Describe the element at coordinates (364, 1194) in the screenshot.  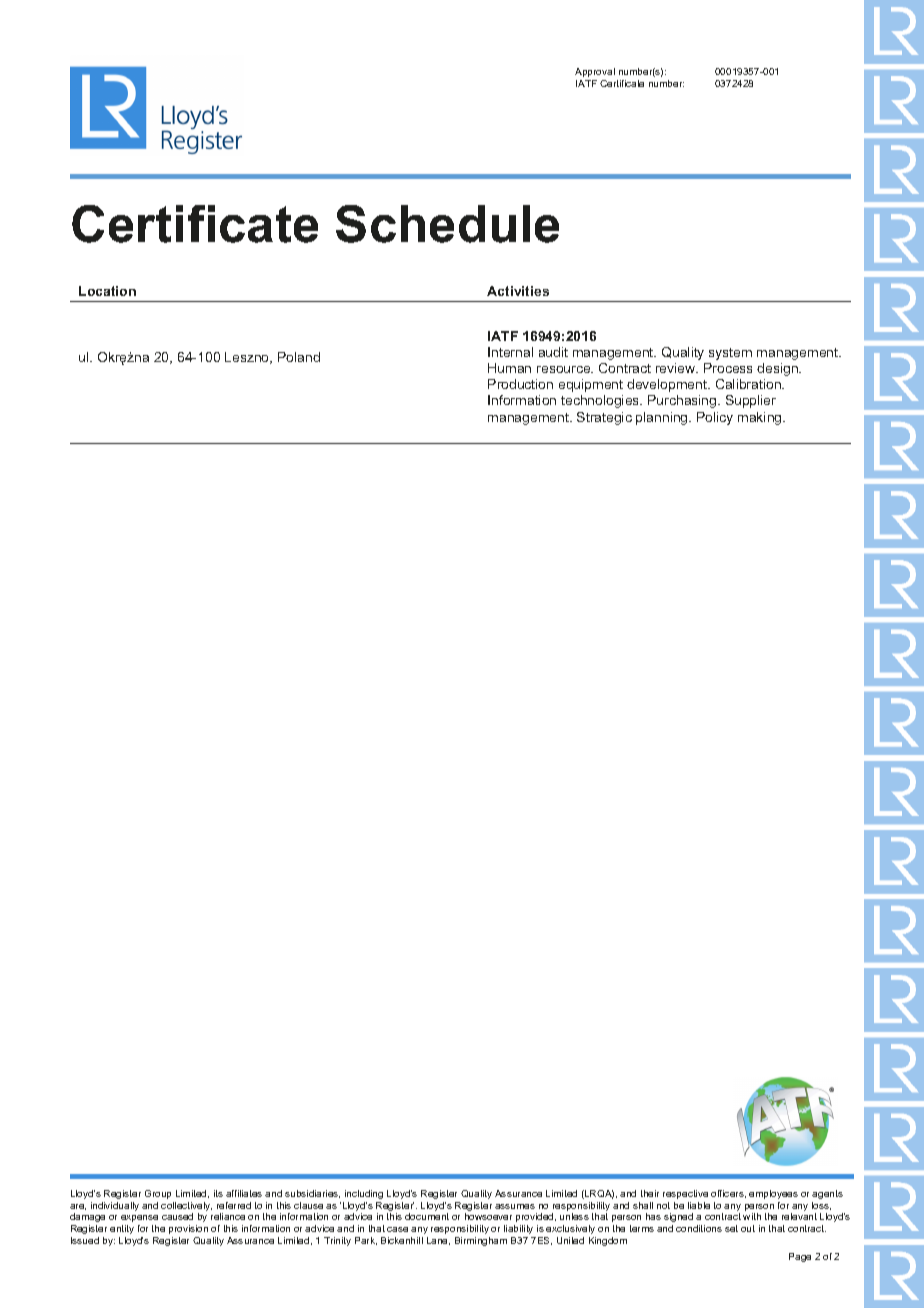
I see `including` at that location.
